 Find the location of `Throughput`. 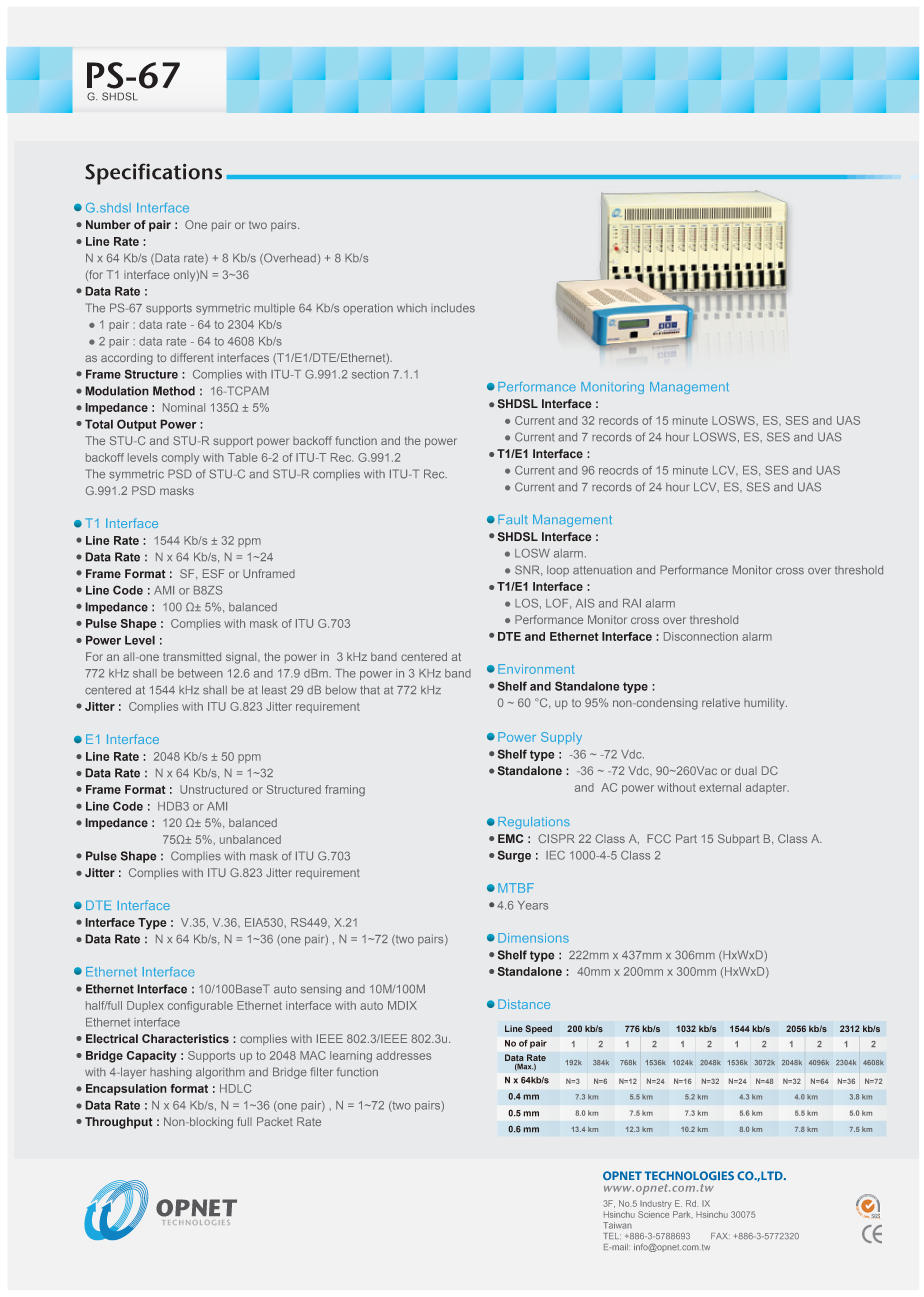

Throughput is located at coordinates (119, 1123).
